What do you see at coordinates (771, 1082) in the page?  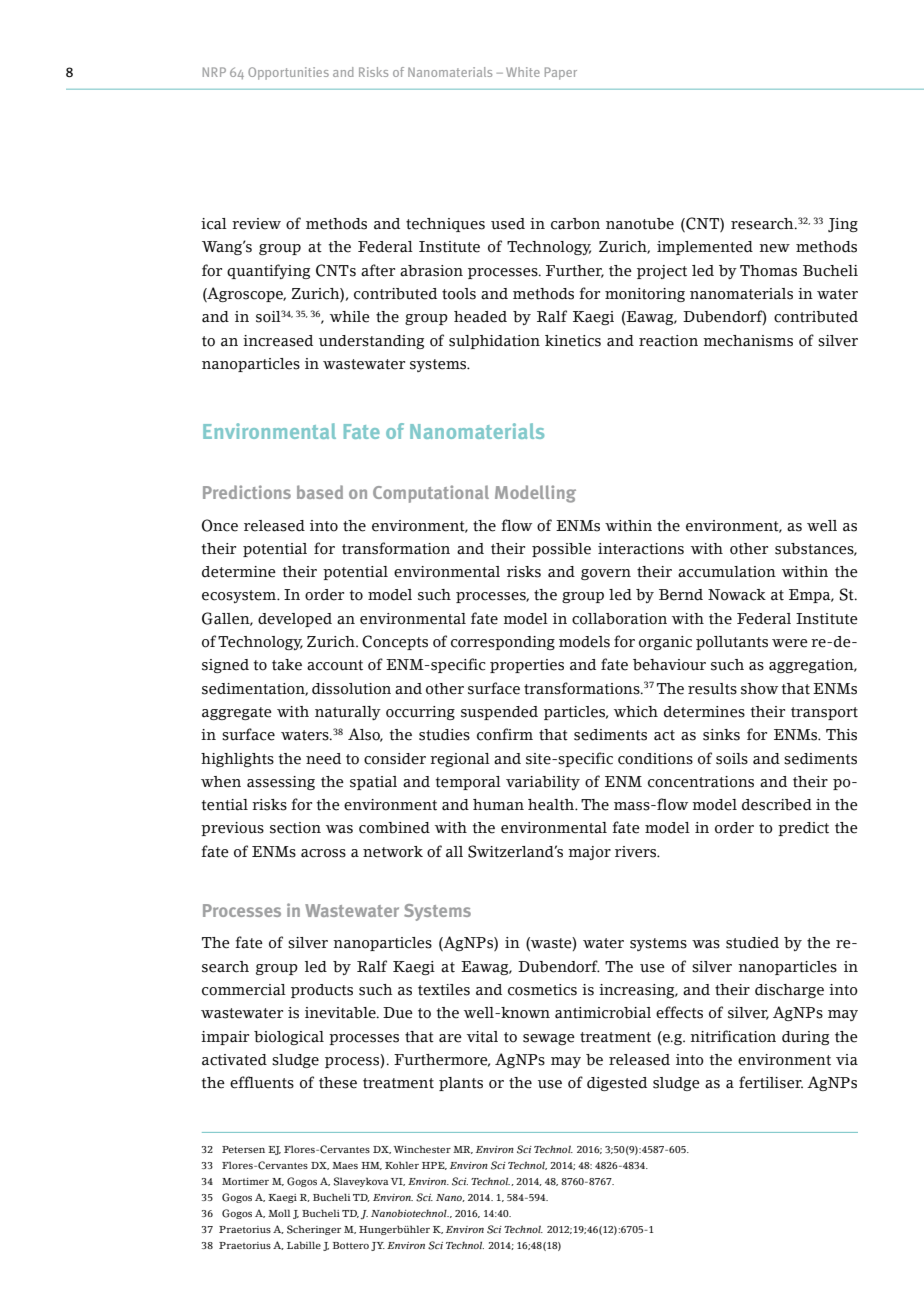 I see `fertiliser` at bounding box center [771, 1082].
